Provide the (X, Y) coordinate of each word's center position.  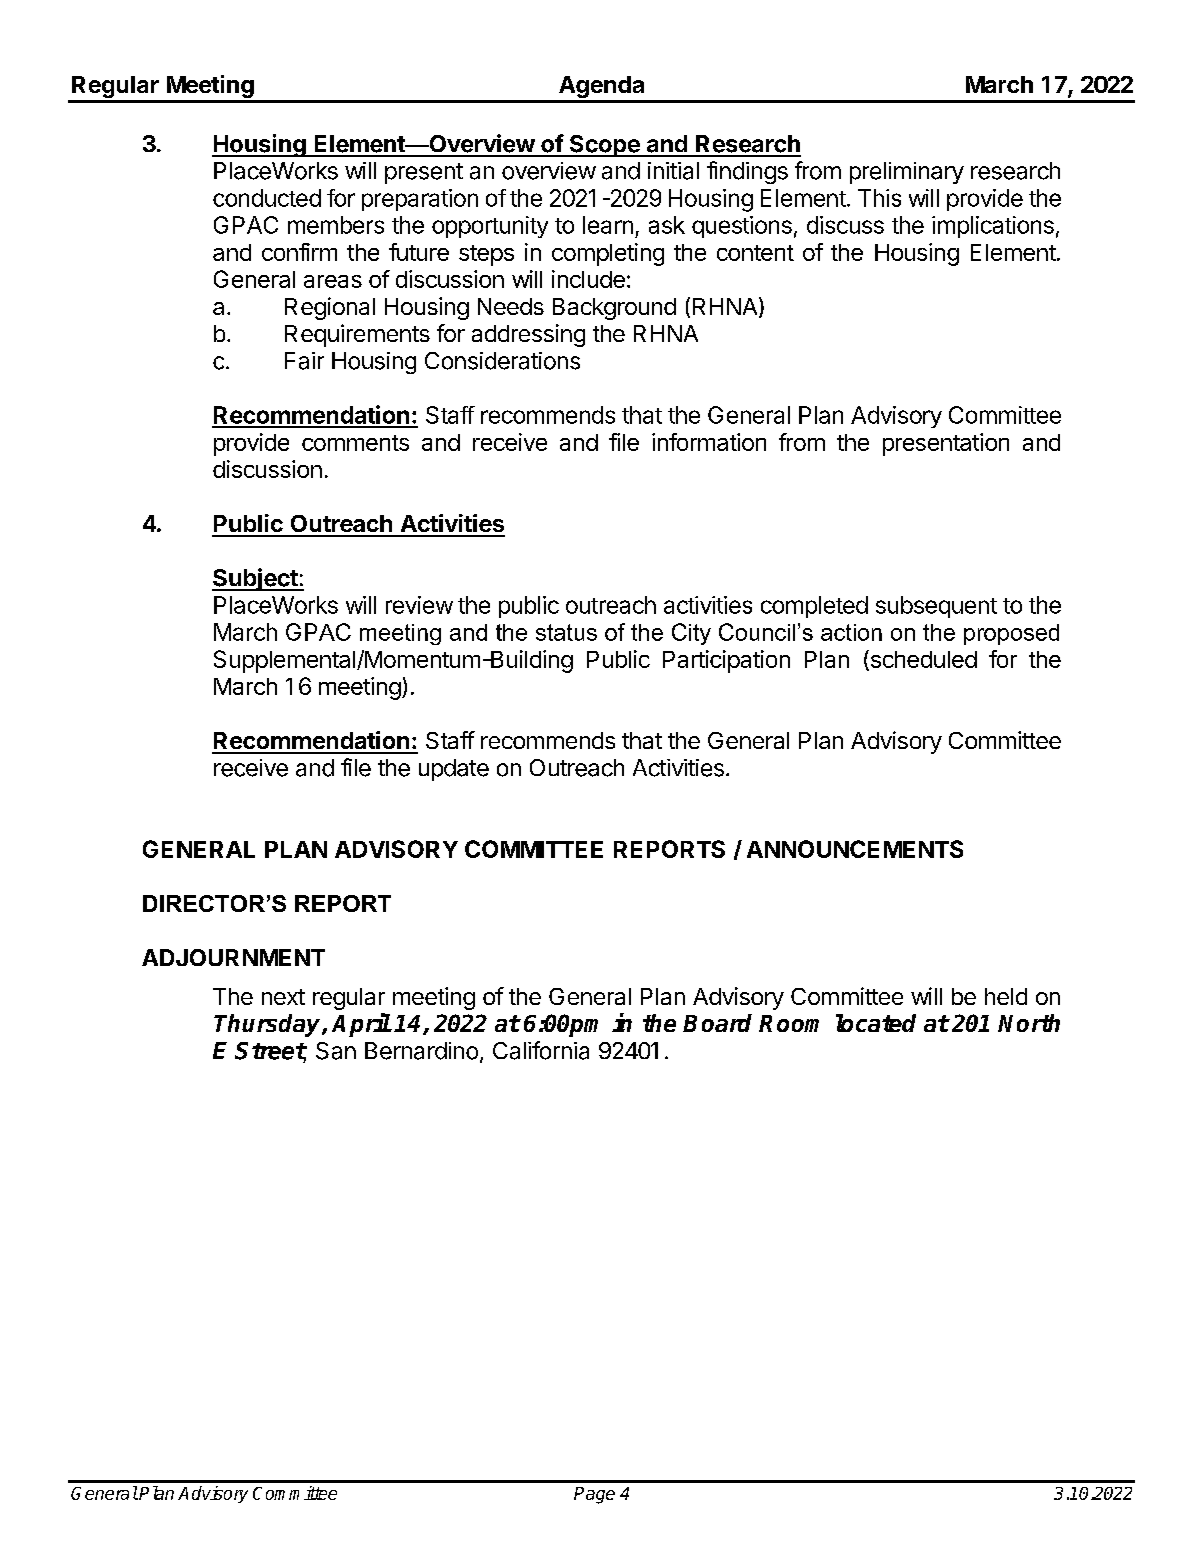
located (876, 1023)
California (541, 1050)
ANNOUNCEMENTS (855, 849)
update (454, 770)
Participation (726, 661)
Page (594, 1495)
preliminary (907, 173)
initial (673, 171)
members (336, 225)
